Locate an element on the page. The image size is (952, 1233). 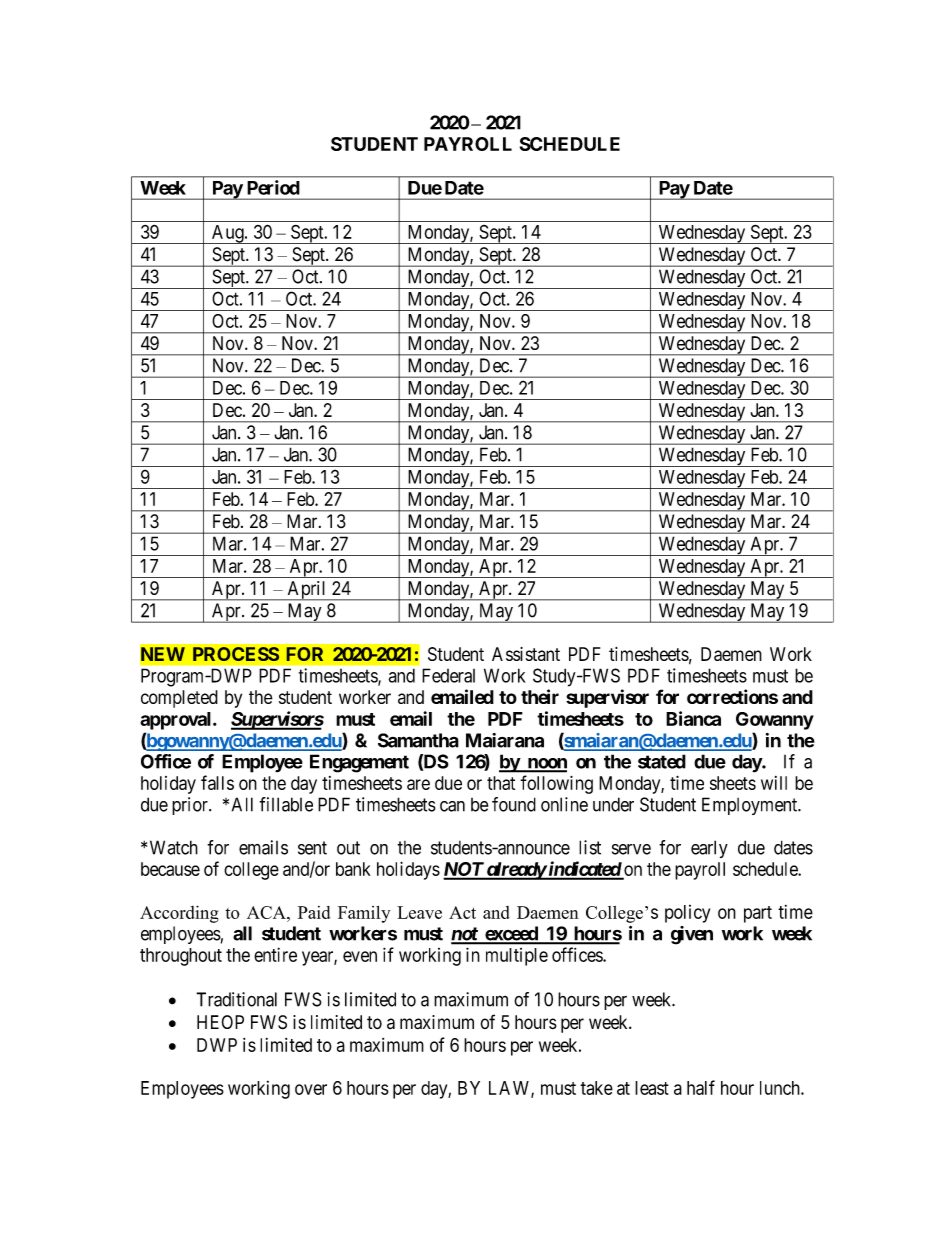
sent is located at coordinates (312, 848).
